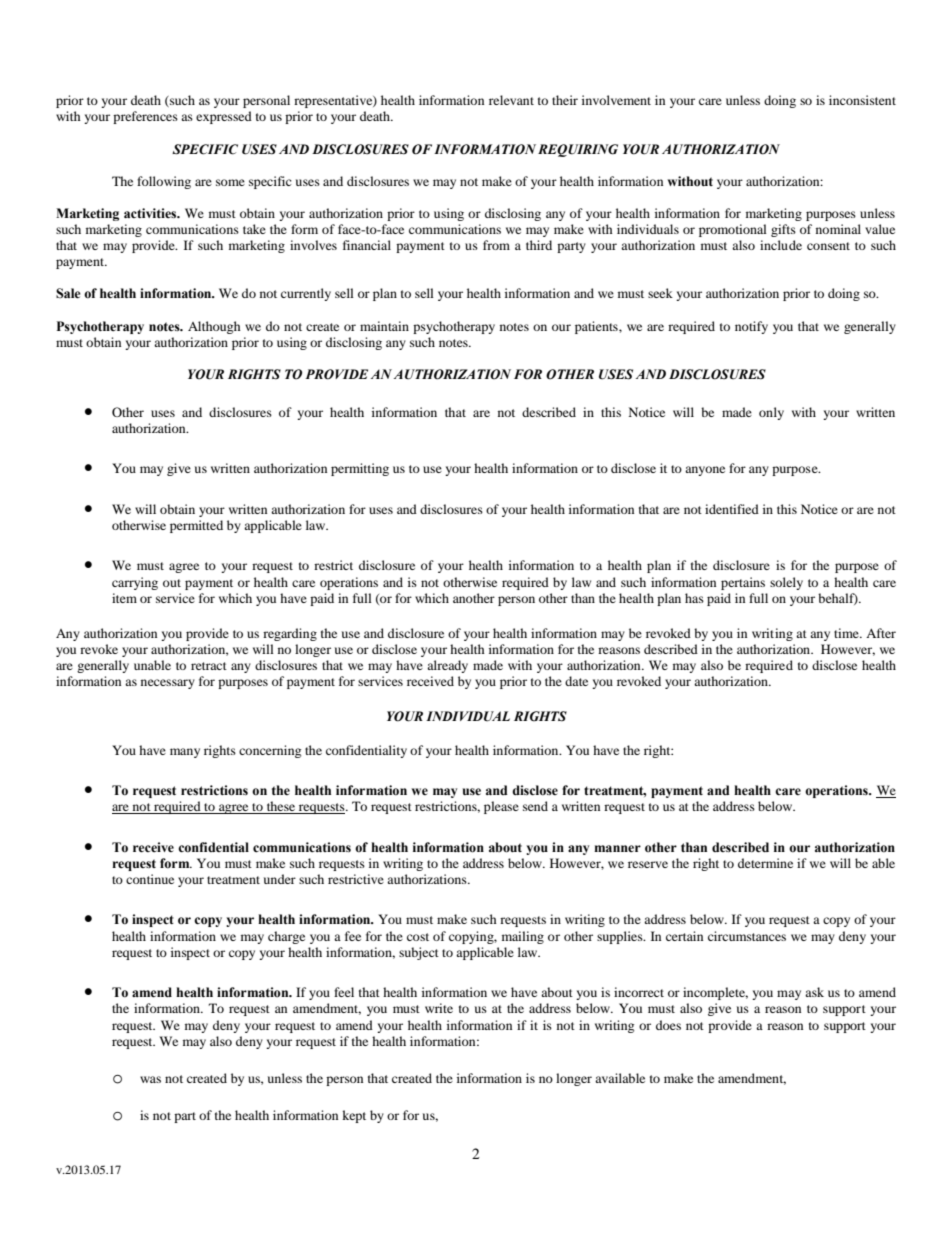 The width and height of the screenshot is (952, 1233). I want to click on item, so click(124, 598).
